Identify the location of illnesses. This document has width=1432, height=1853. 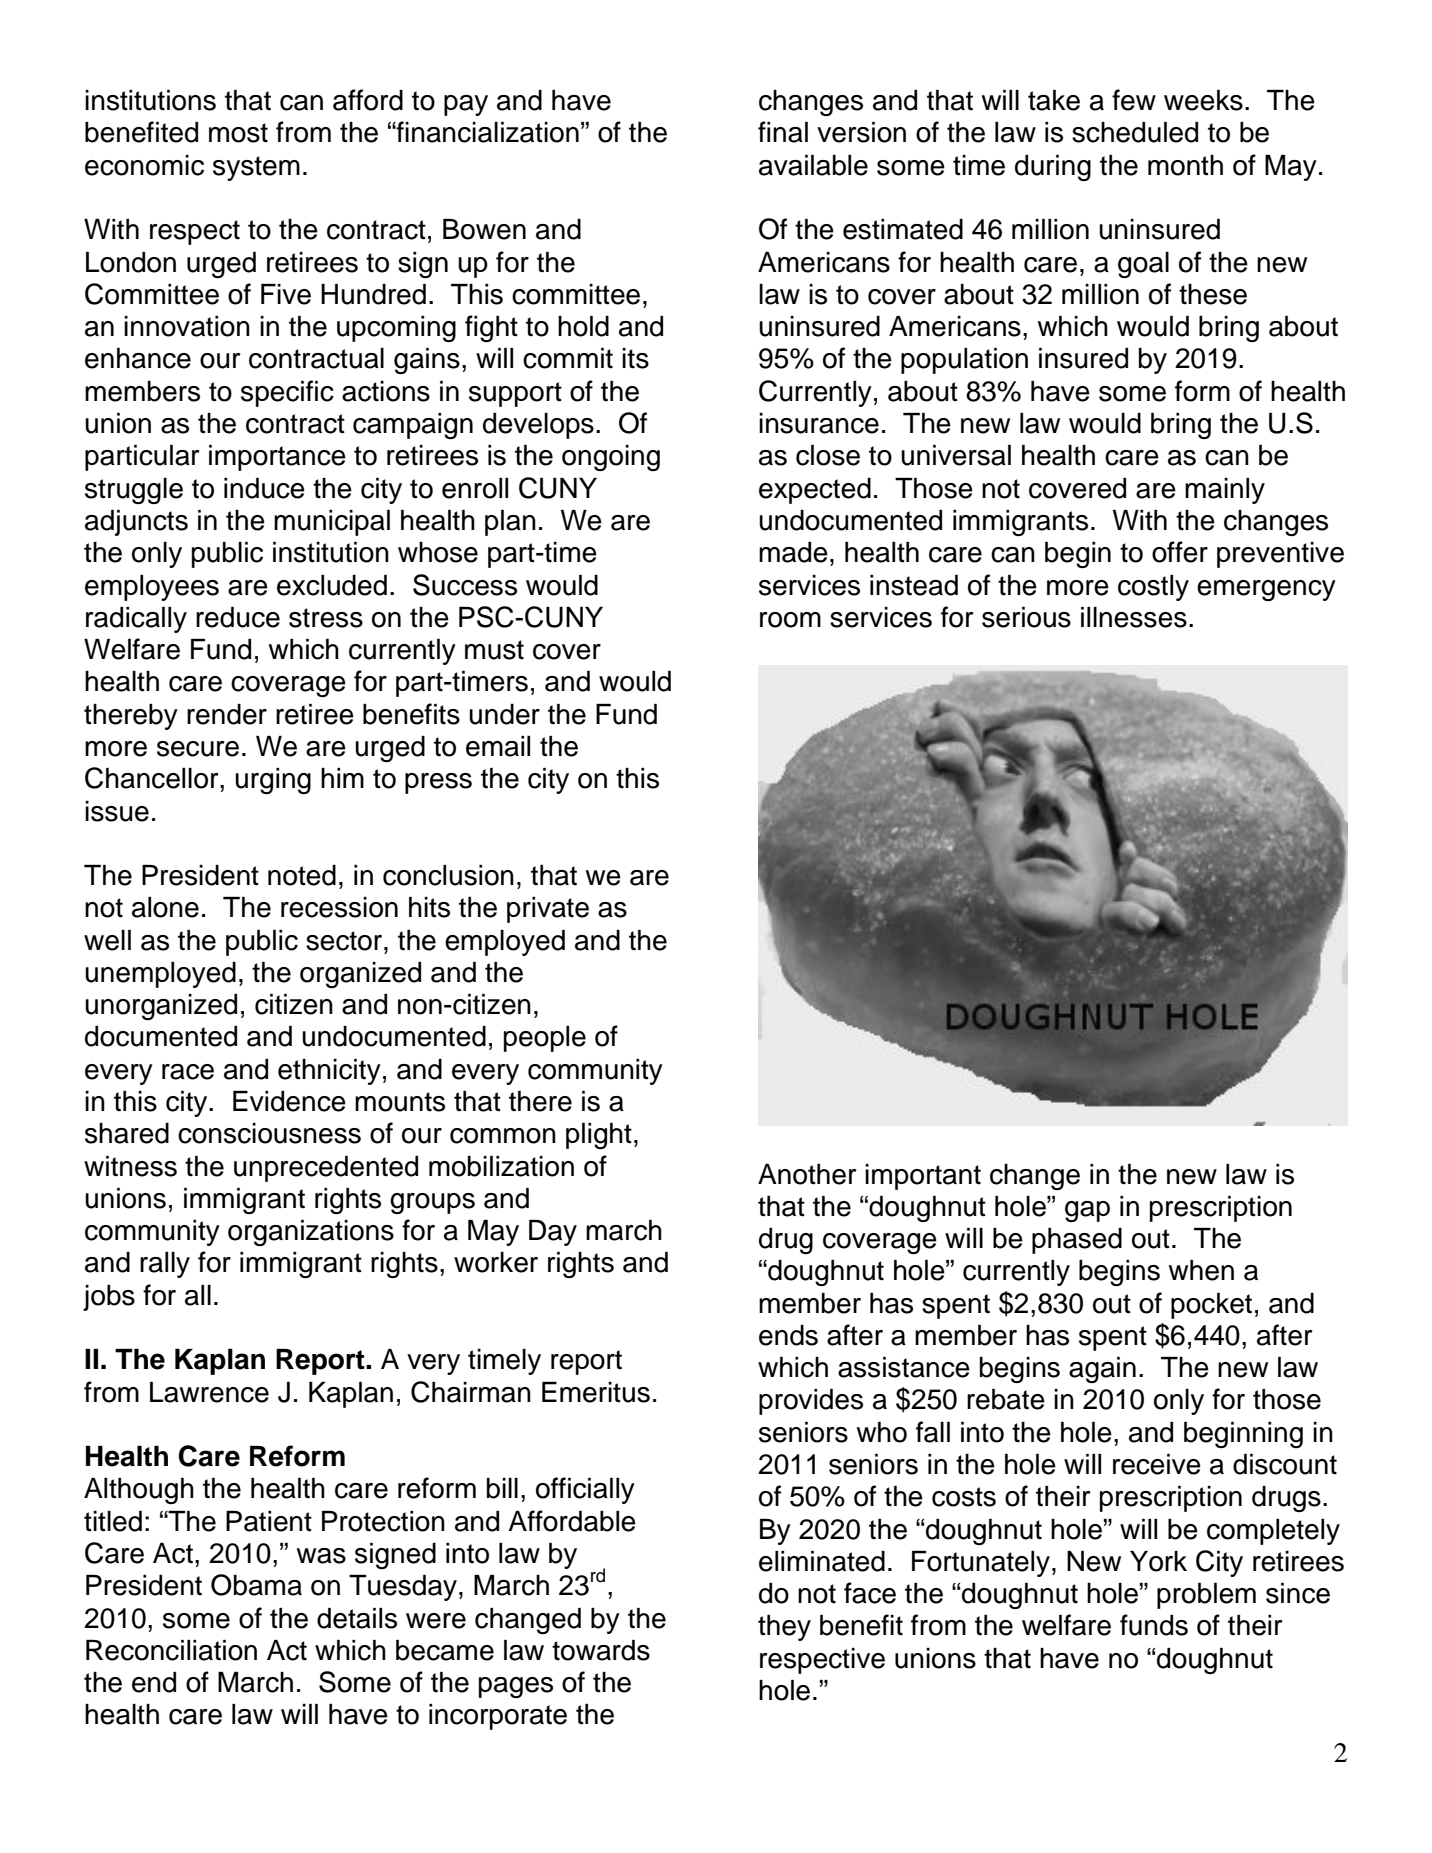
(1134, 617).
